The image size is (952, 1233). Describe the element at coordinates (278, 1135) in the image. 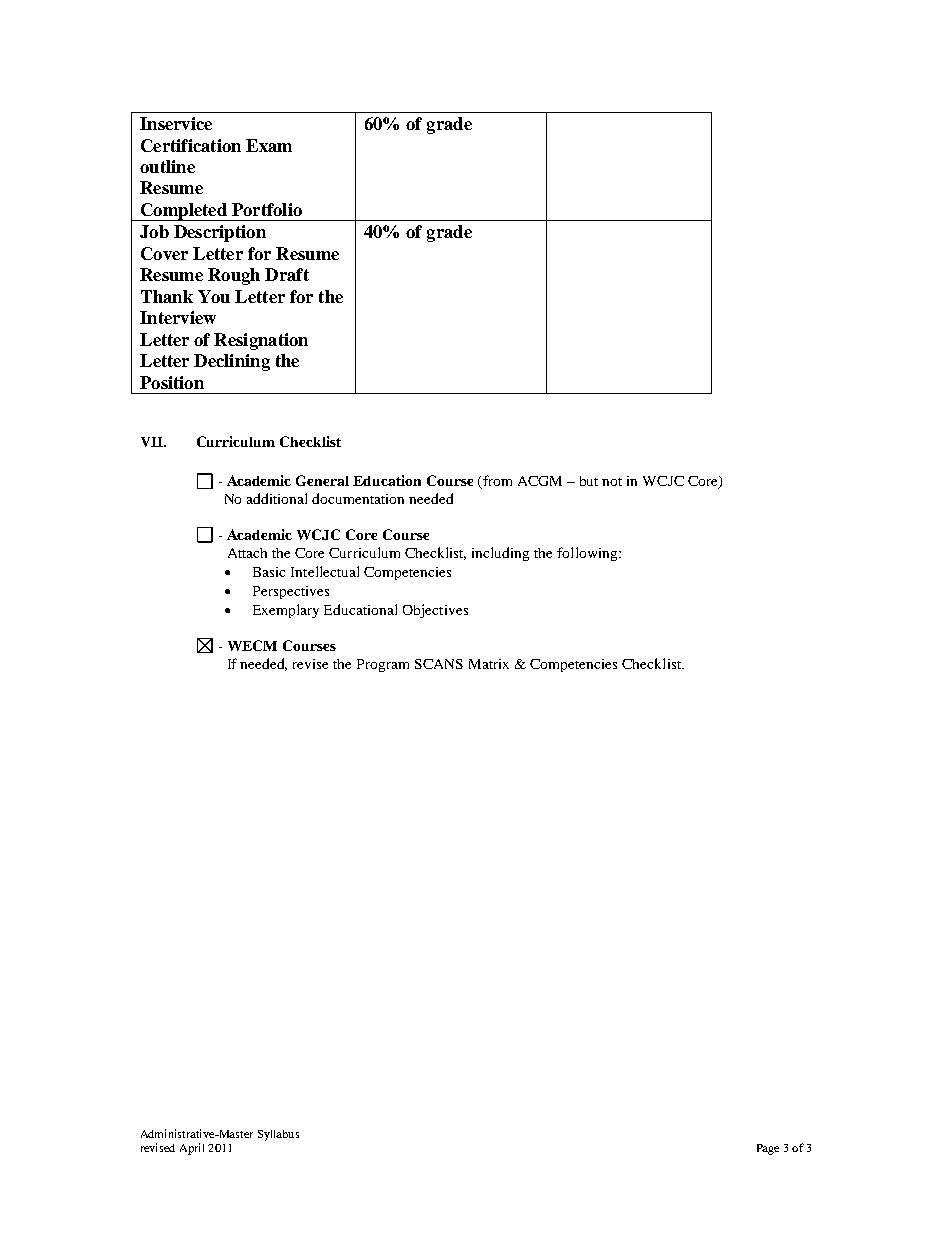

I see `Syllabus` at that location.
